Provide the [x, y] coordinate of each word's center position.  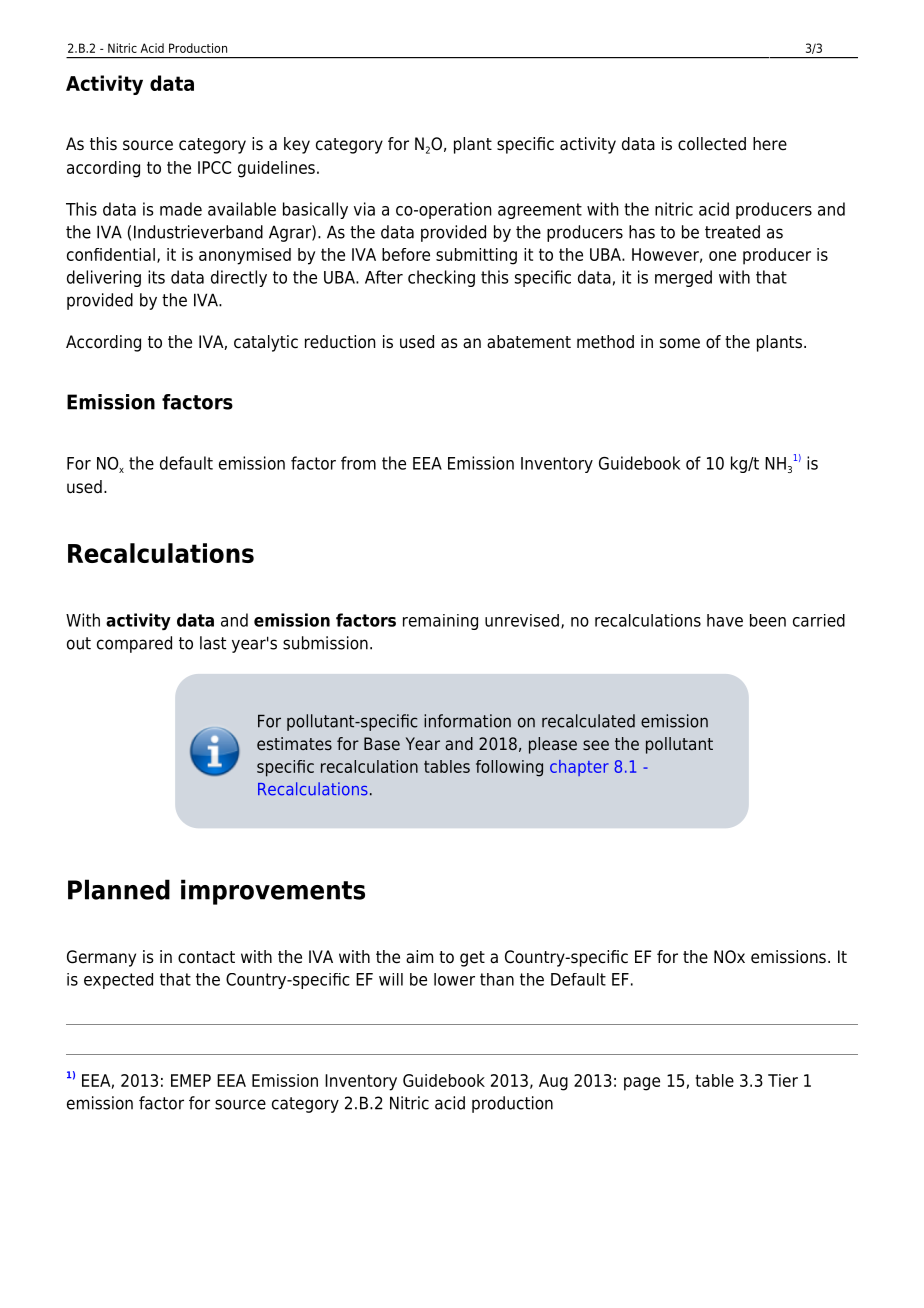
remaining [440, 622]
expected [118, 981]
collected [712, 144]
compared [134, 644]
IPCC [214, 167]
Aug [553, 1082]
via [364, 209]
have [725, 620]
